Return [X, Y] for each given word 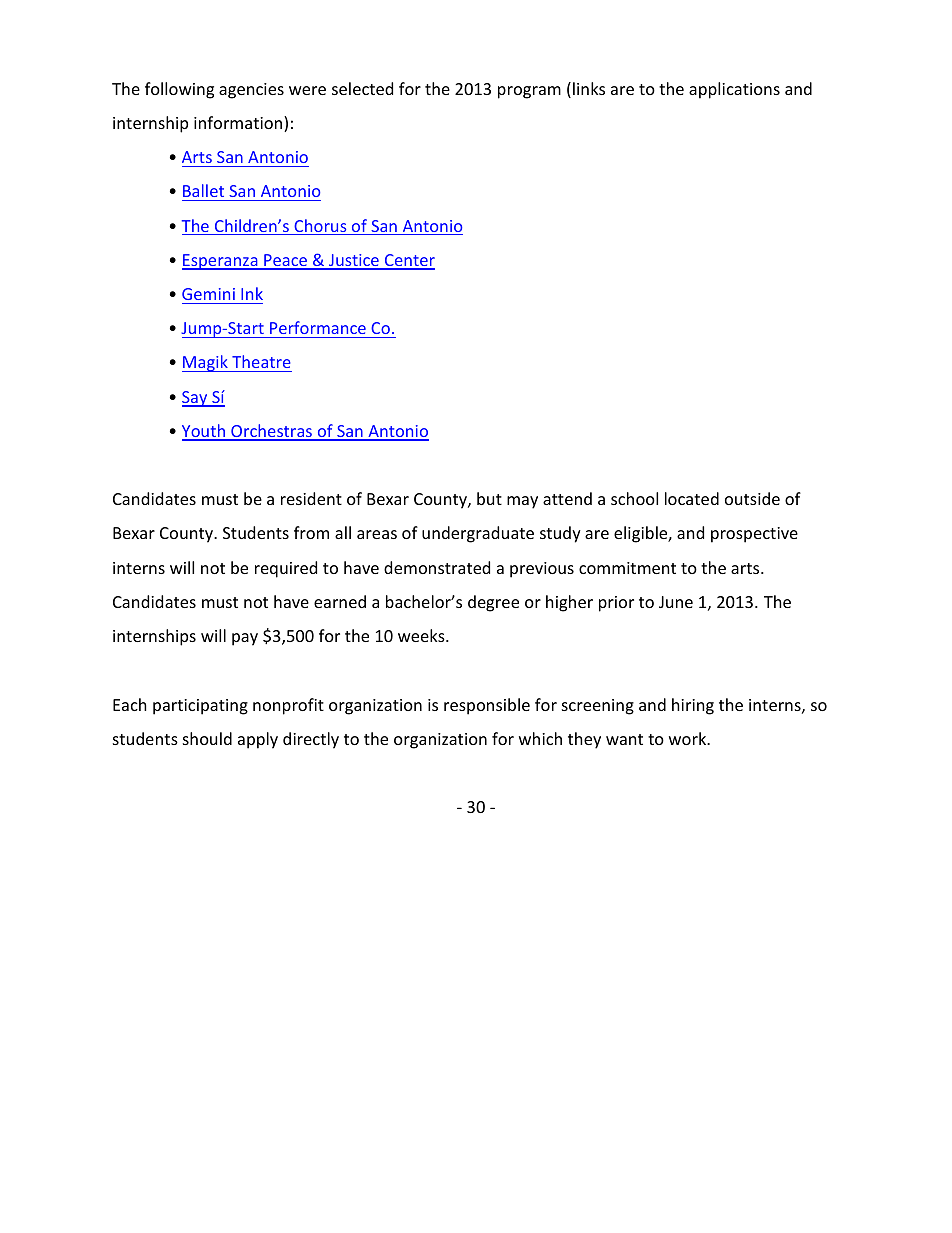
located [692, 498]
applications [734, 90]
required [286, 569]
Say [196, 399]
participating [200, 707]
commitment [627, 568]
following [179, 90]
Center [408, 261]
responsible [487, 706]
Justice [354, 261]
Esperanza [221, 262]
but [489, 498]
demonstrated [437, 567]
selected [362, 88]
